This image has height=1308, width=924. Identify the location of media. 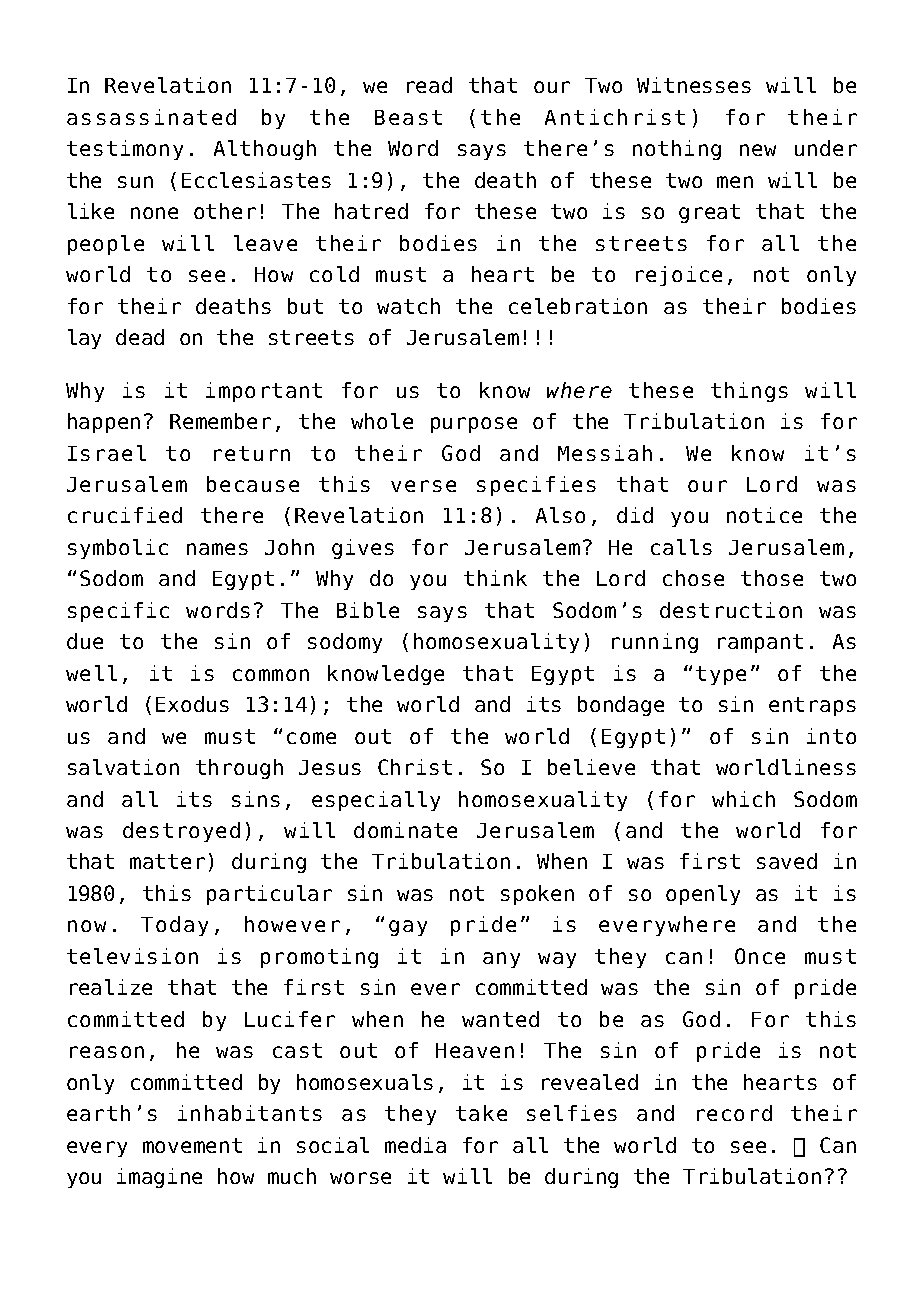
(415, 1145).
